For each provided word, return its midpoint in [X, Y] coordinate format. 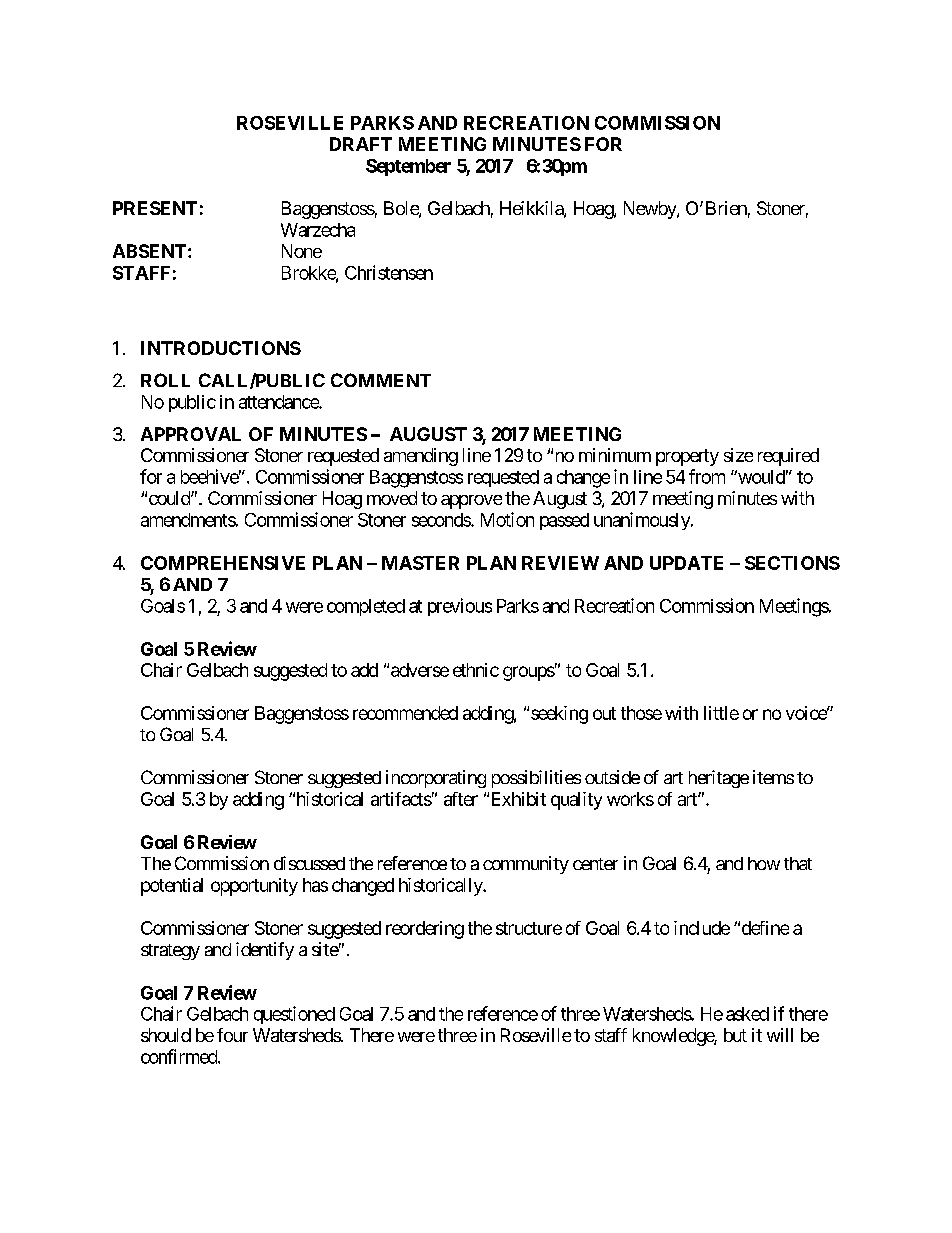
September [408, 167]
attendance [279, 402]
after [461, 799]
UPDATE [686, 563]
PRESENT [155, 208]
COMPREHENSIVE [223, 563]
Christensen [389, 272]
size [738, 455]
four [232, 1035]
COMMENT [381, 380]
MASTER [420, 563]
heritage [719, 779]
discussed [309, 863]
